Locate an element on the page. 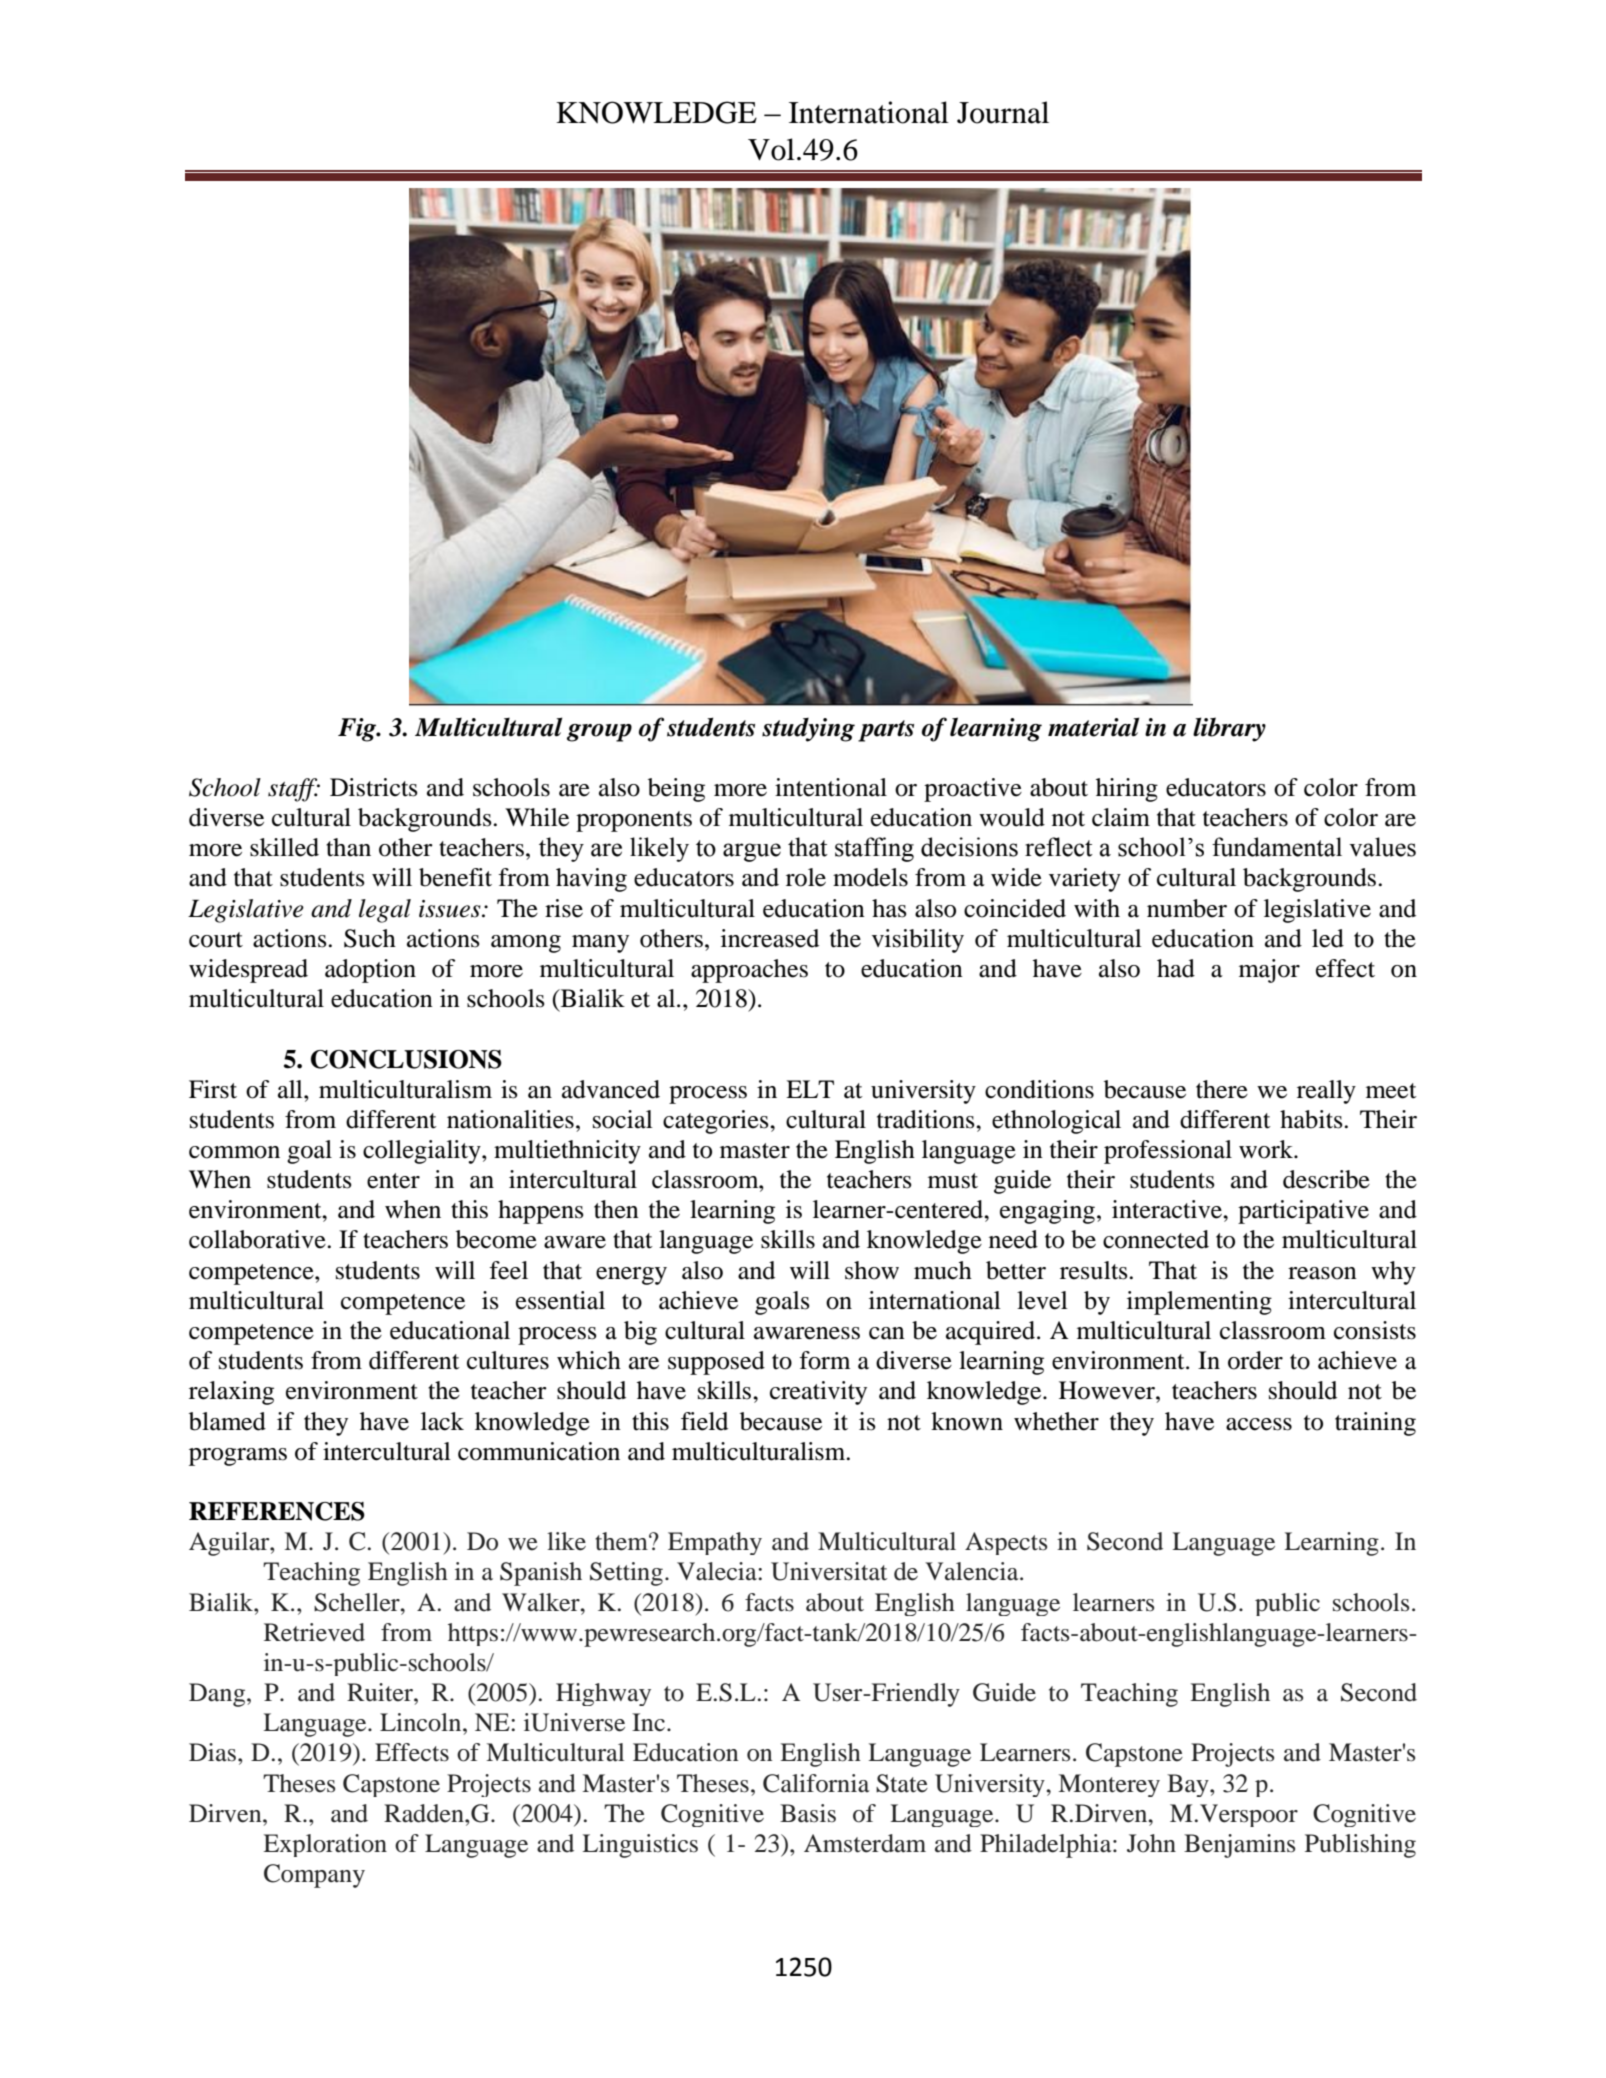 This document has height=2078, width=1606. major is located at coordinates (1269, 971).
